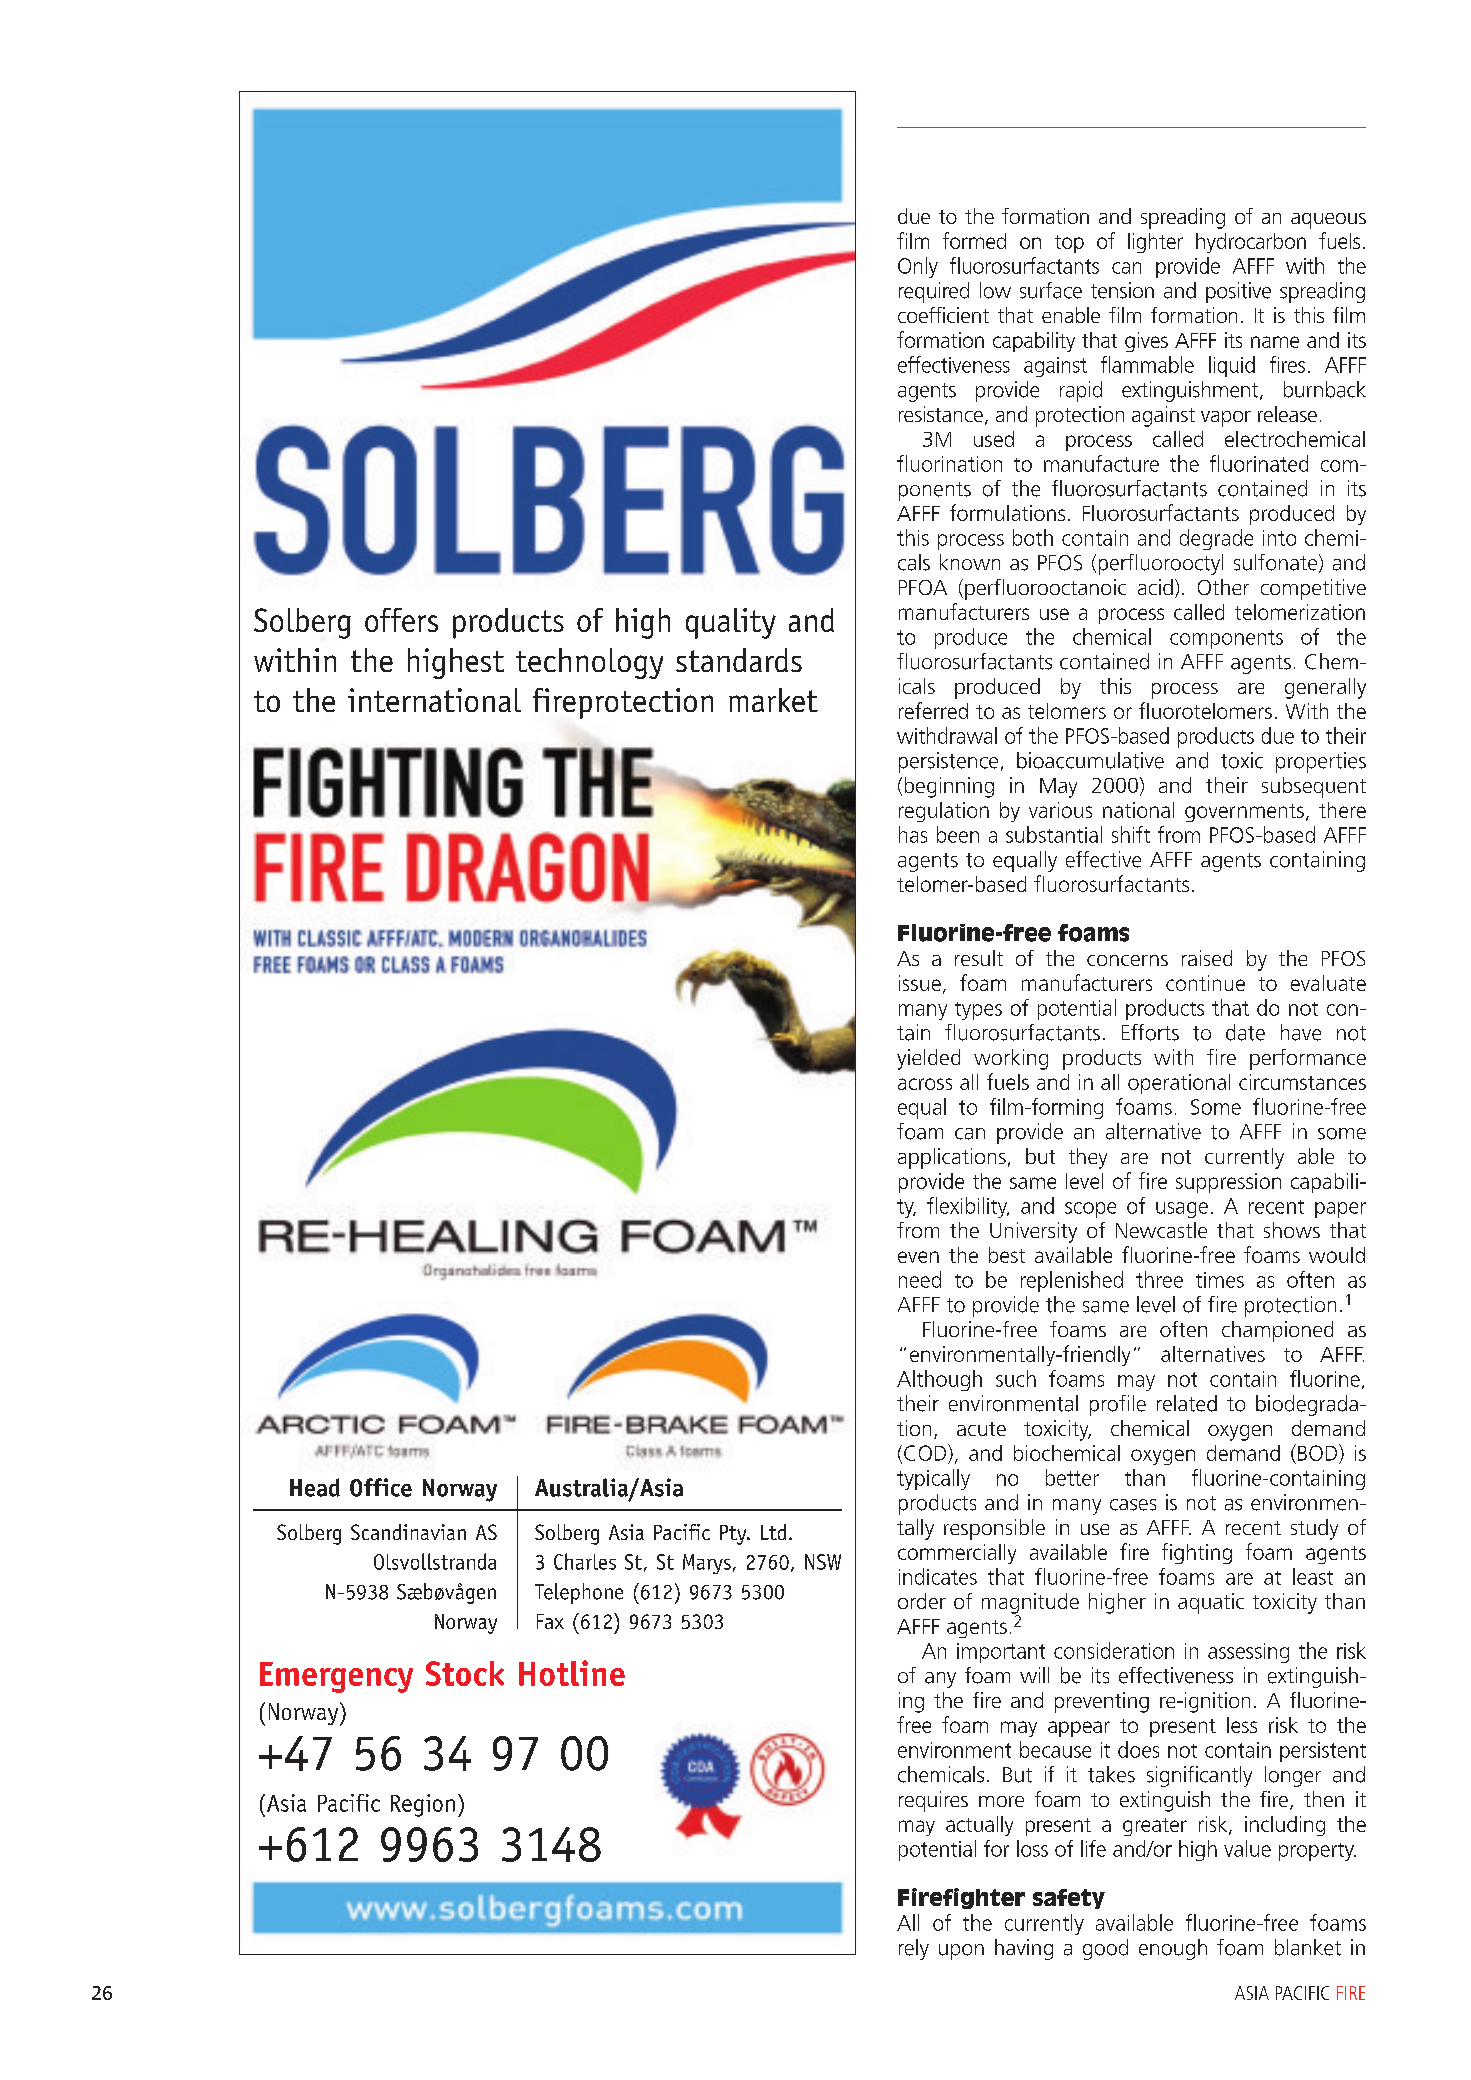 Image resolution: width=1471 pixels, height=2080 pixels. What do you see at coordinates (1247, 1848) in the page?
I see `value` at bounding box center [1247, 1848].
